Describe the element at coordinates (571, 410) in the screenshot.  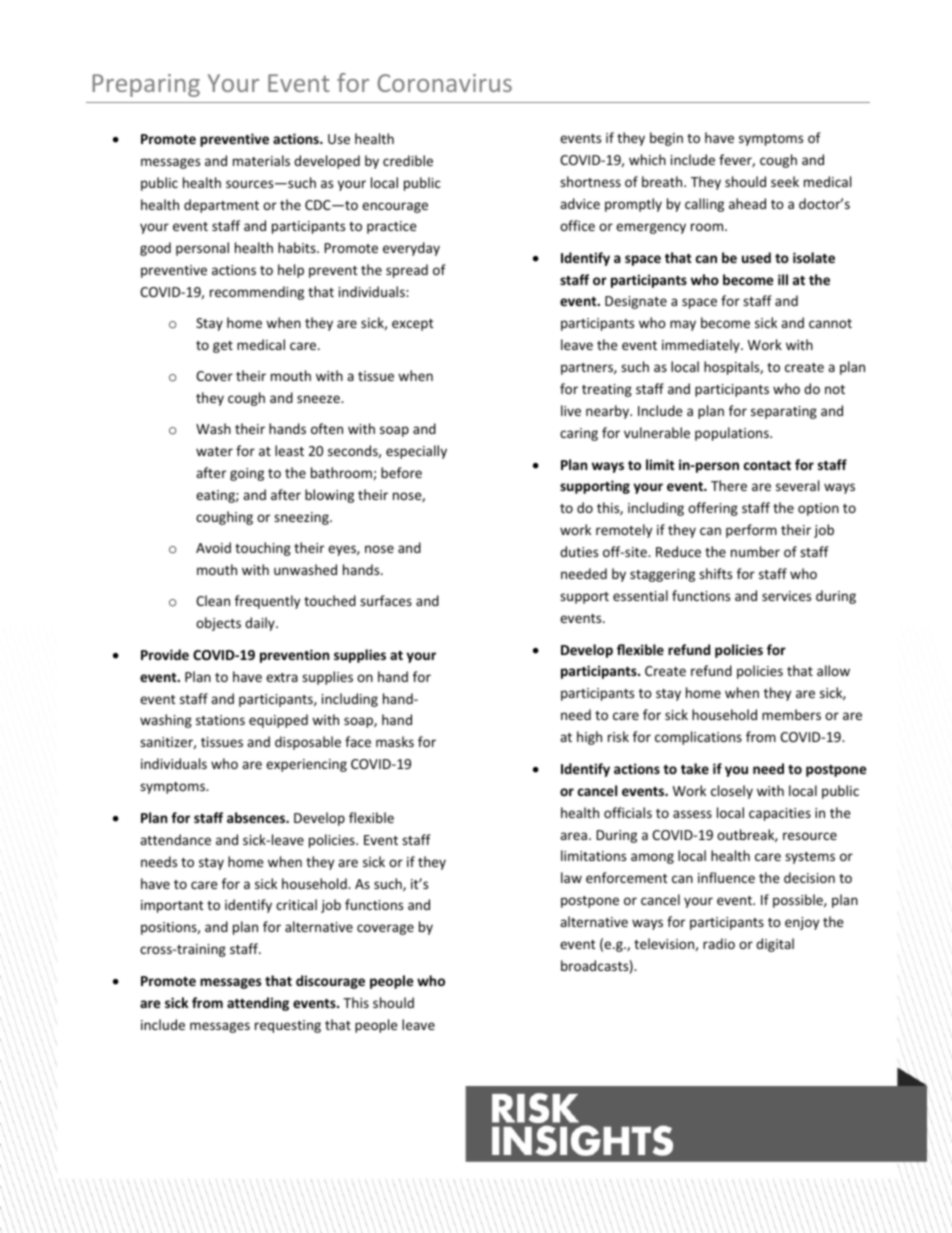
I see `live` at that location.
